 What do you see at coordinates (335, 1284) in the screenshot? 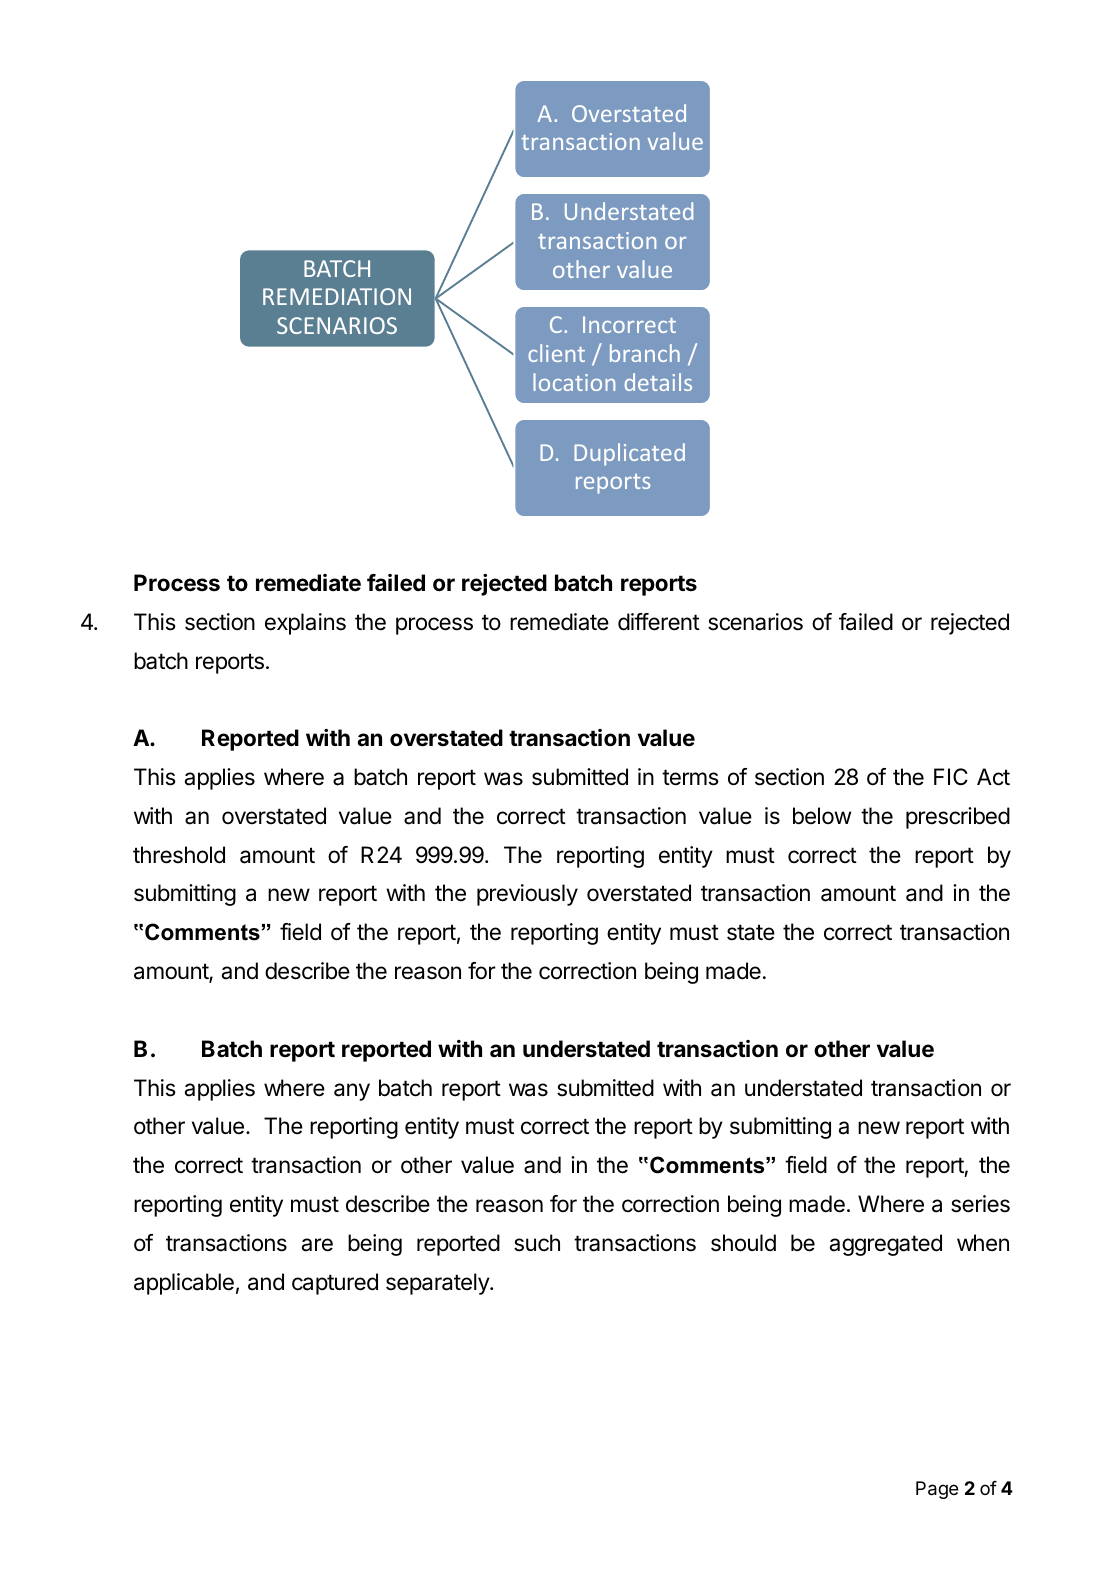
I see `captured` at bounding box center [335, 1284].
